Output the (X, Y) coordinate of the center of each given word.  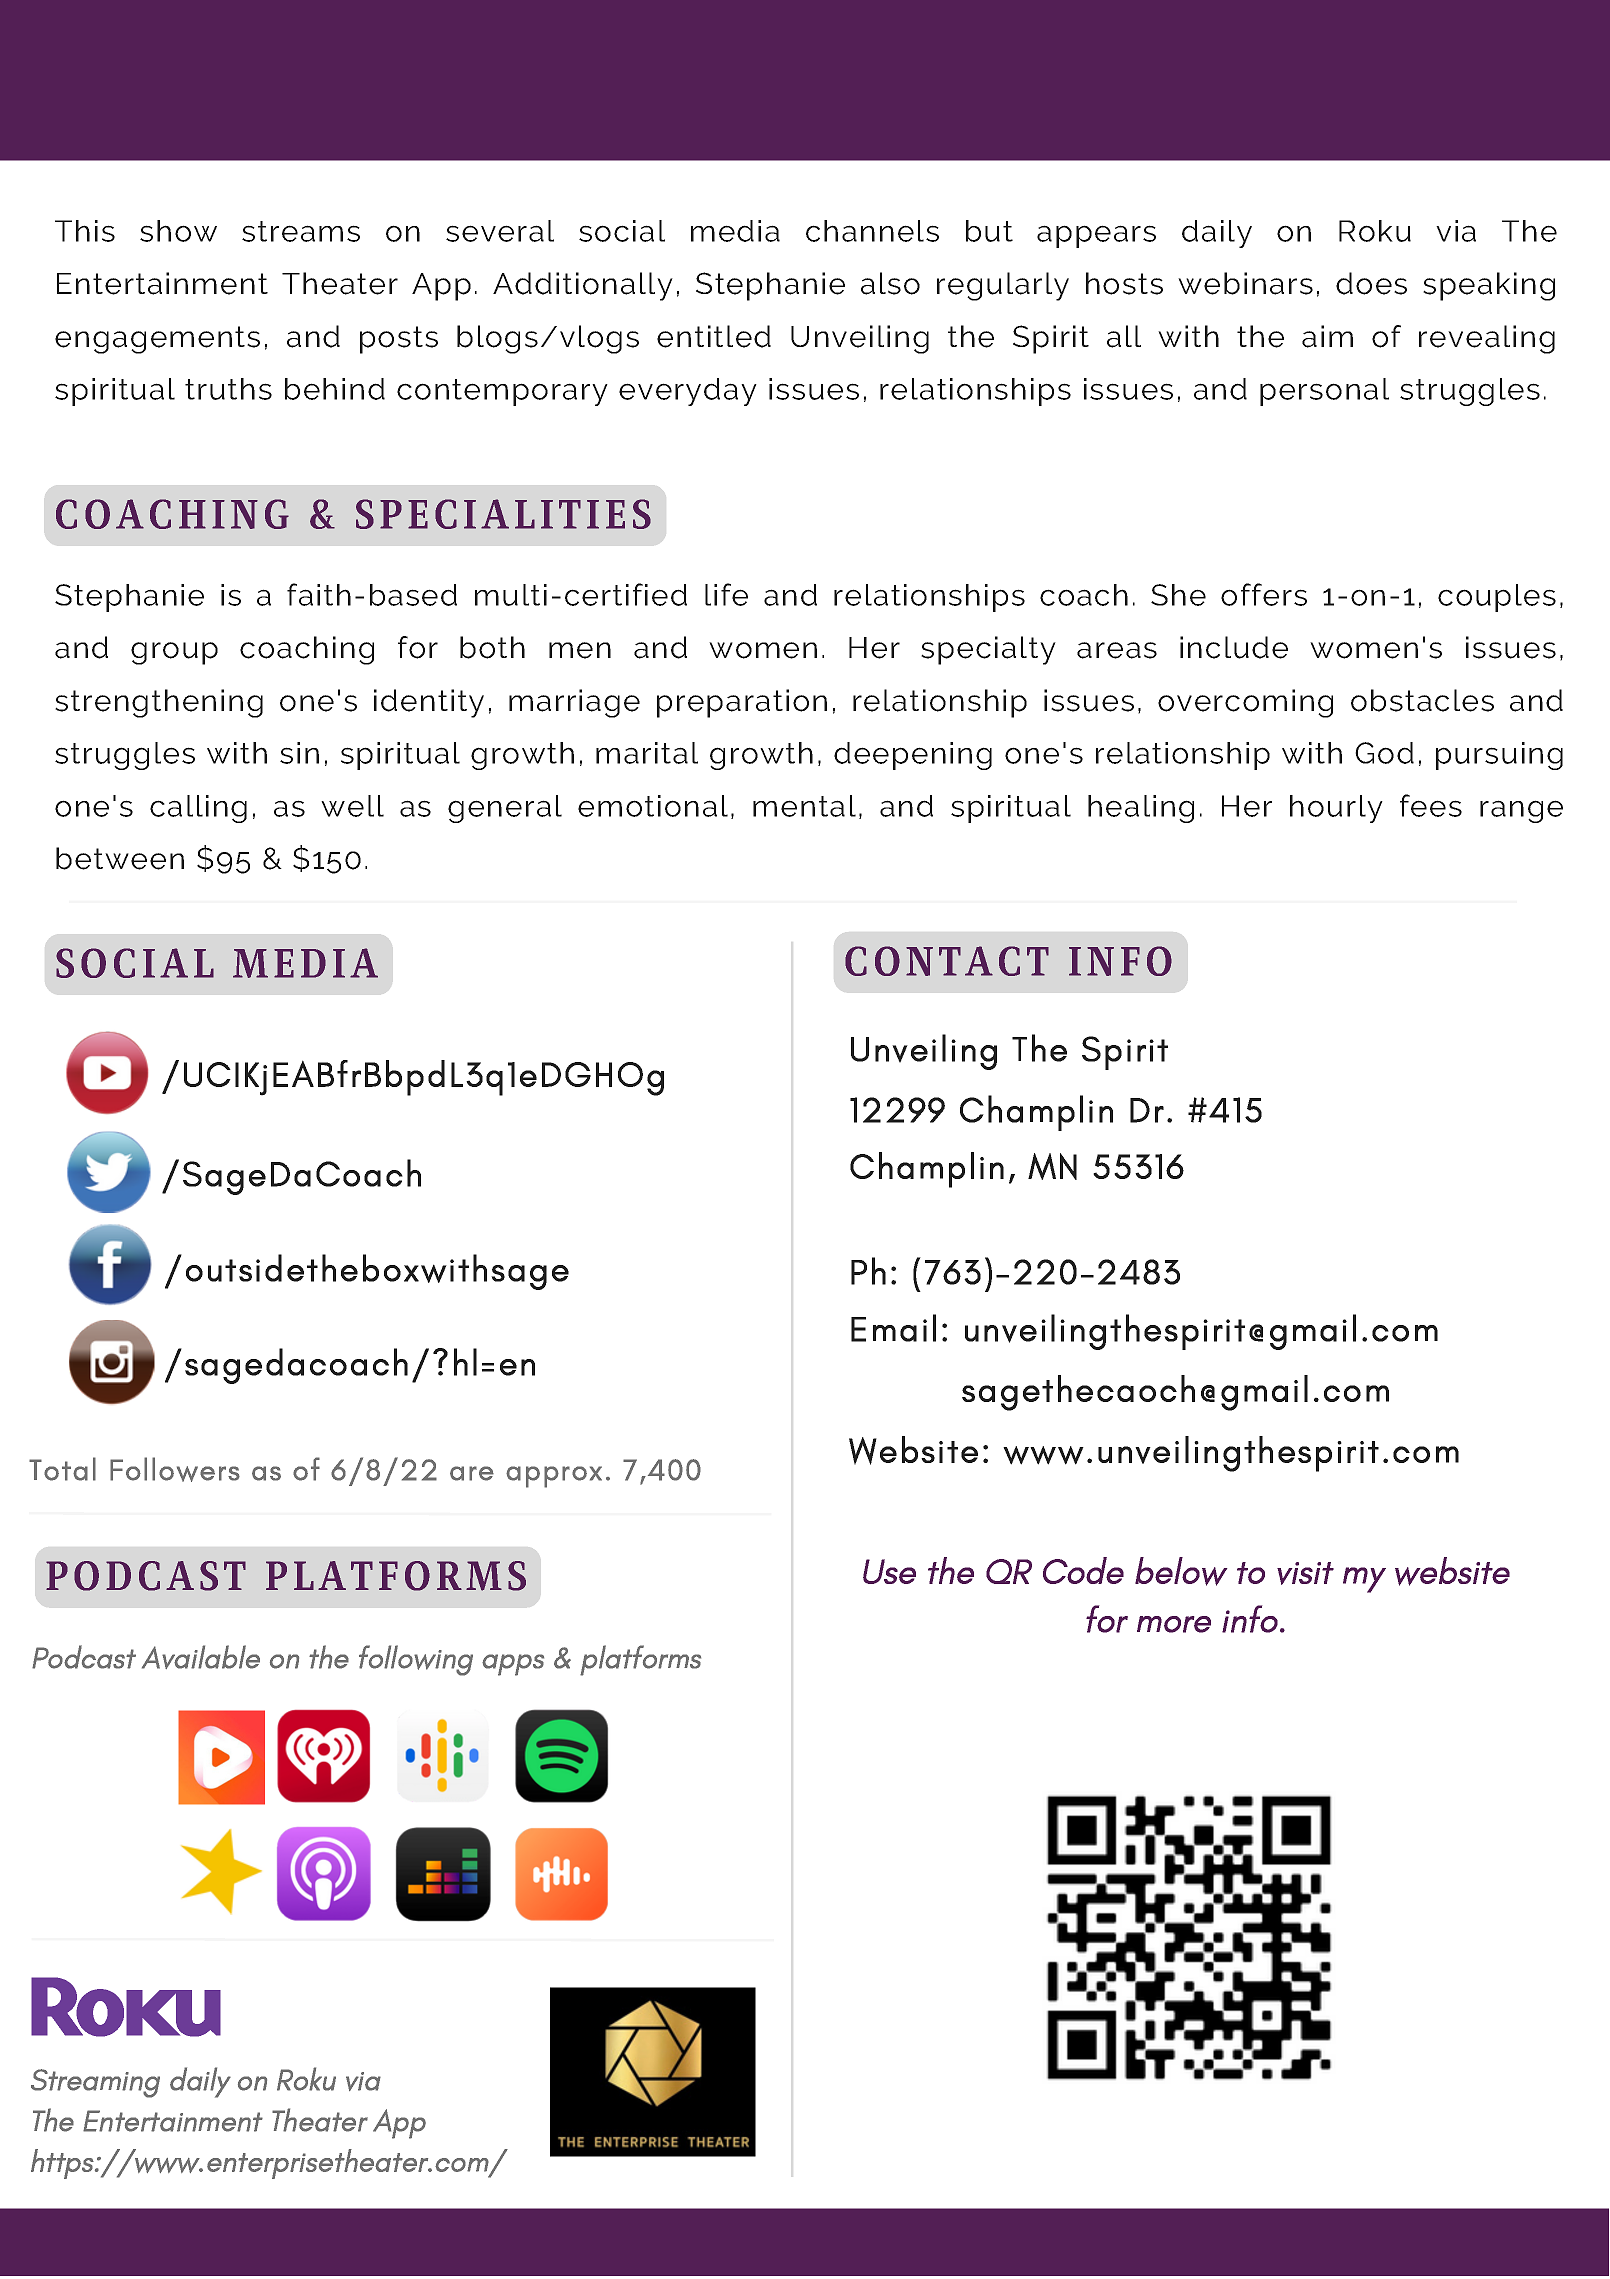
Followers (175, 1469)
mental (804, 806)
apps (513, 1665)
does (1371, 283)
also (890, 283)
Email (893, 1328)
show (178, 231)
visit (1305, 1573)
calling (198, 809)
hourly (1336, 809)
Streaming (95, 2083)
